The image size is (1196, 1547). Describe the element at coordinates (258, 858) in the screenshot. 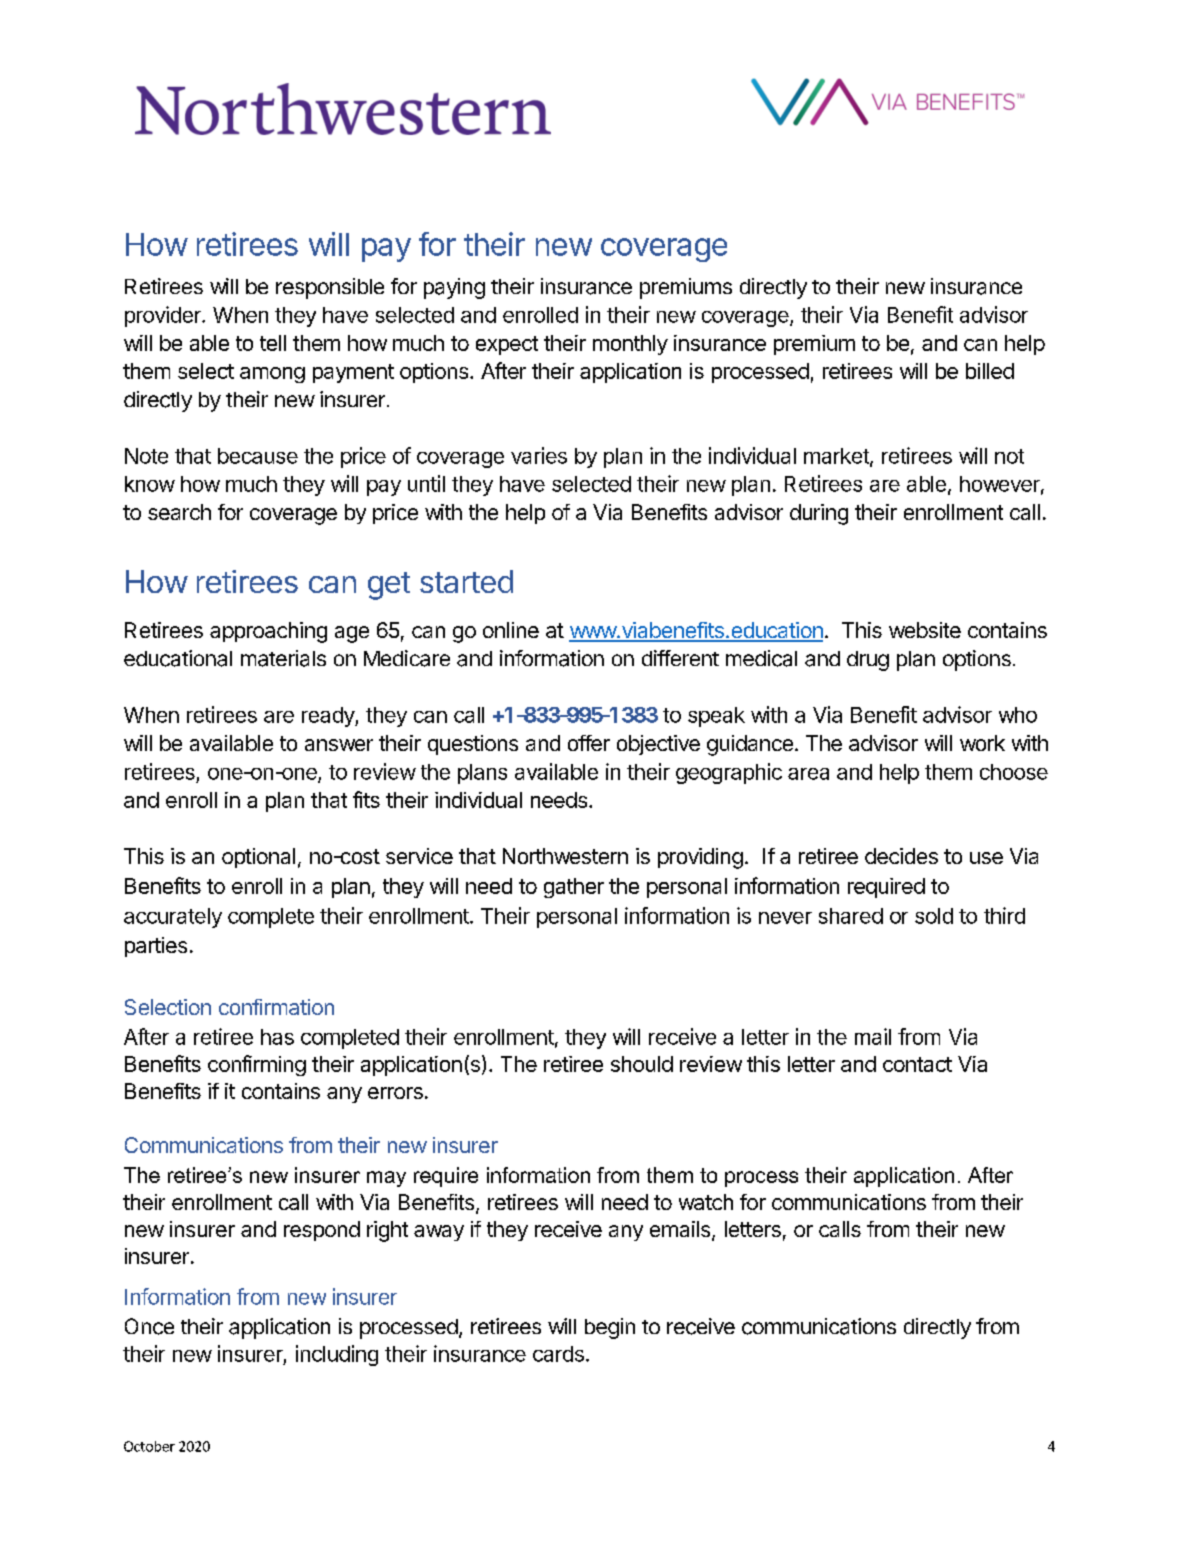

I see `optional` at that location.
